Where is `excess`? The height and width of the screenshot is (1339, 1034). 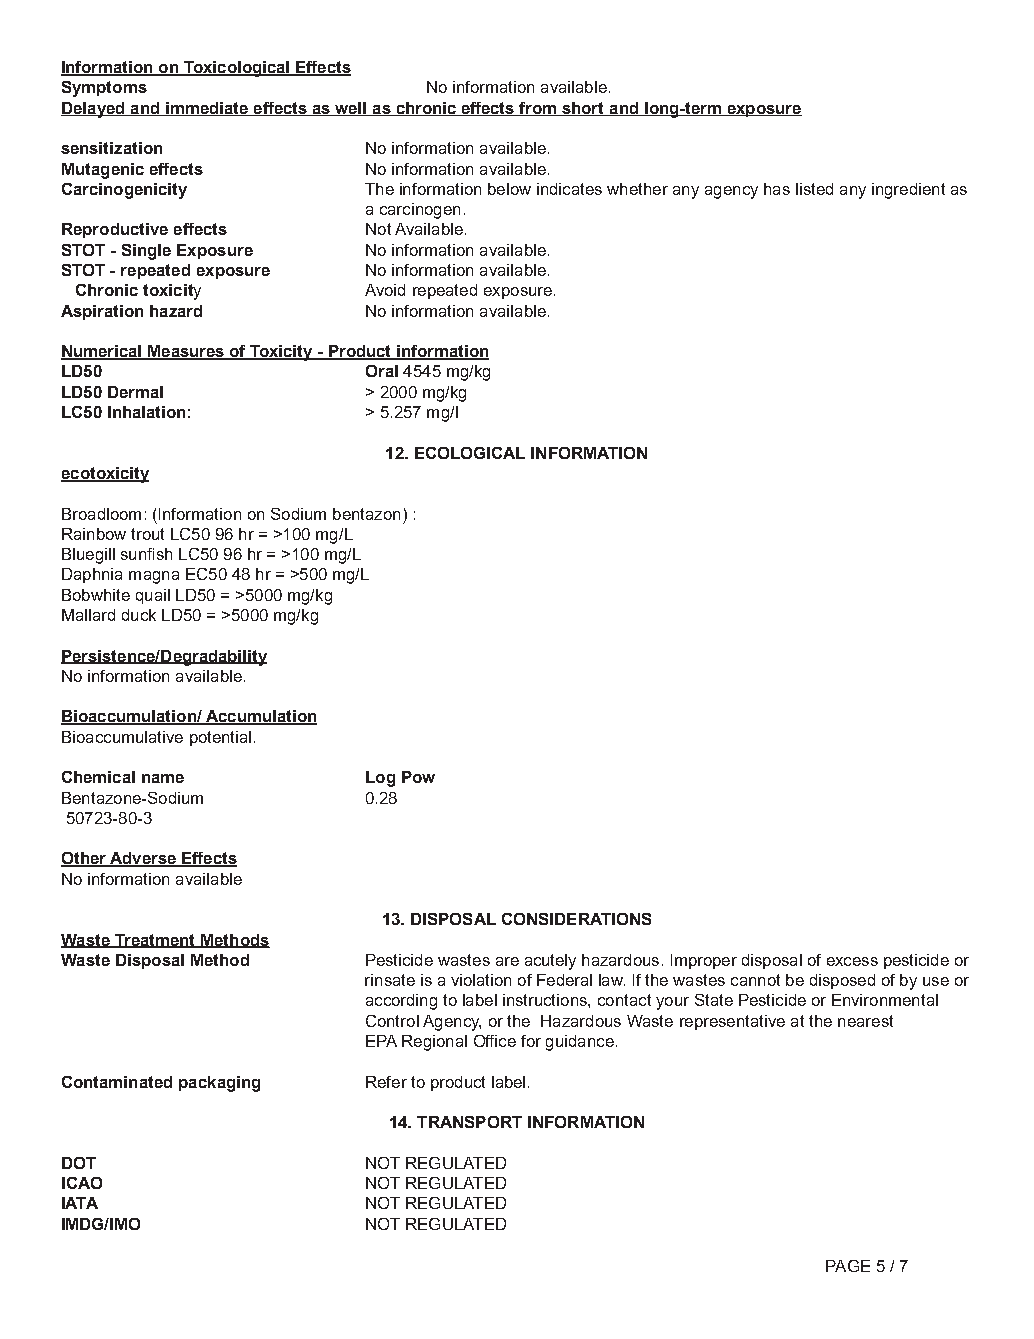 excess is located at coordinates (852, 961).
